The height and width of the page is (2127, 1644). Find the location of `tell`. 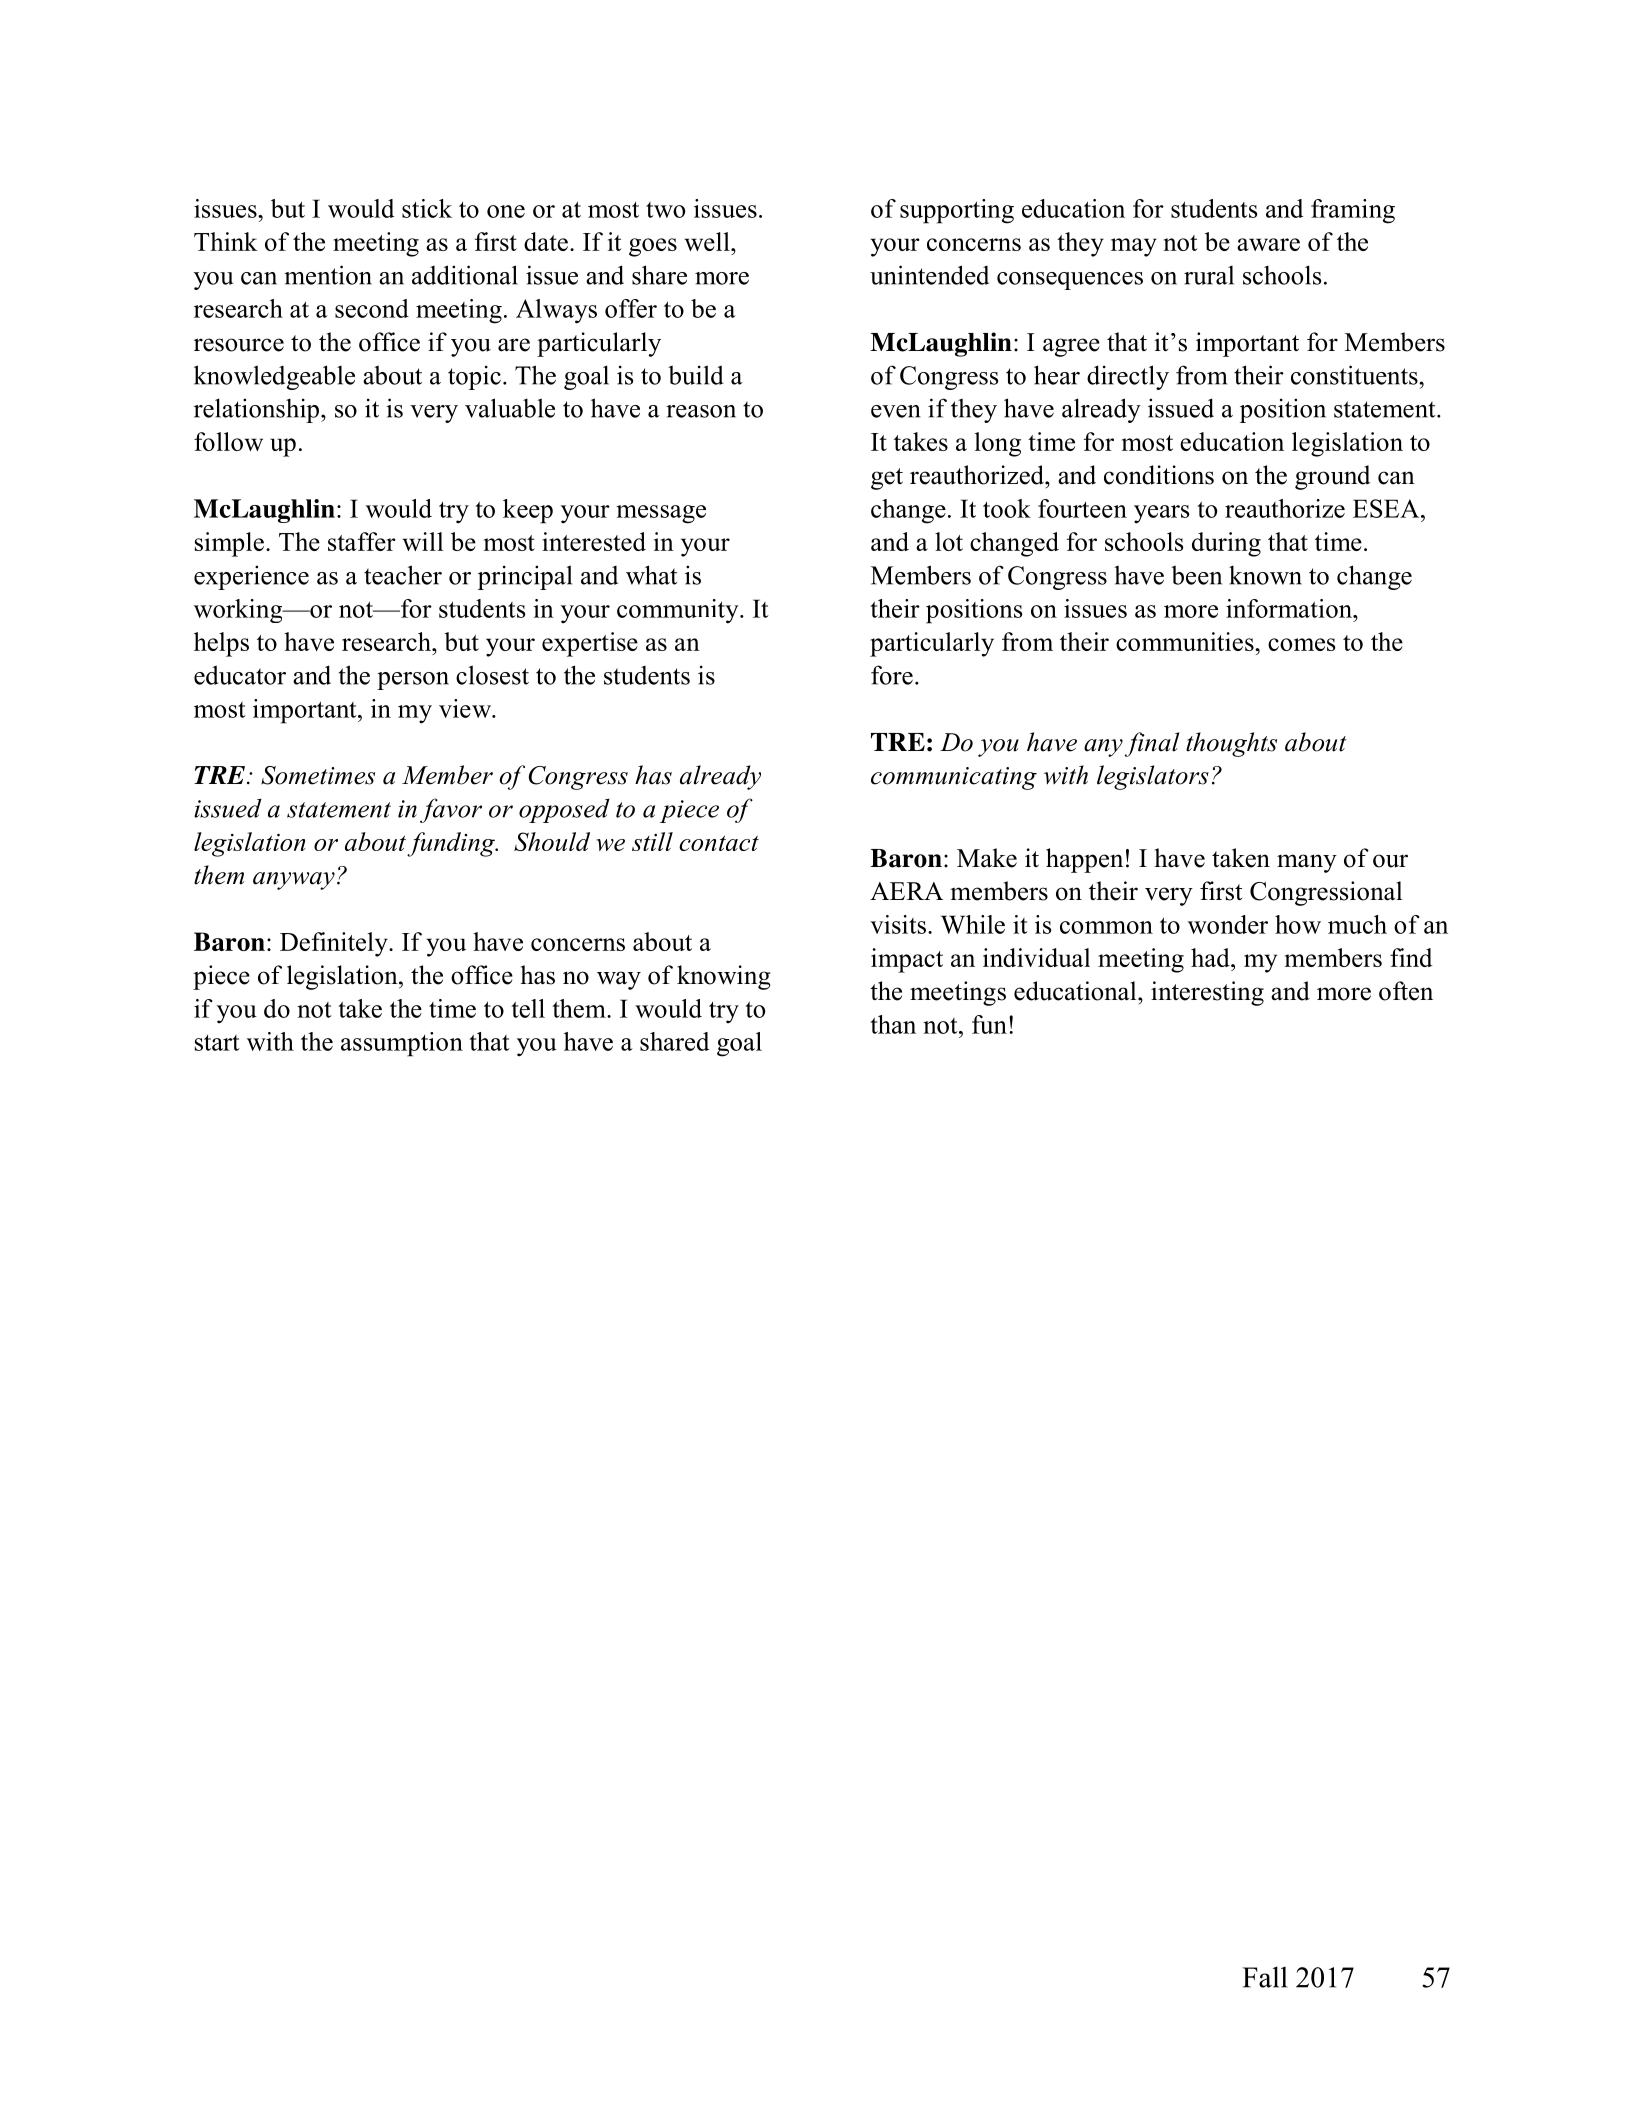

tell is located at coordinates (528, 1008).
